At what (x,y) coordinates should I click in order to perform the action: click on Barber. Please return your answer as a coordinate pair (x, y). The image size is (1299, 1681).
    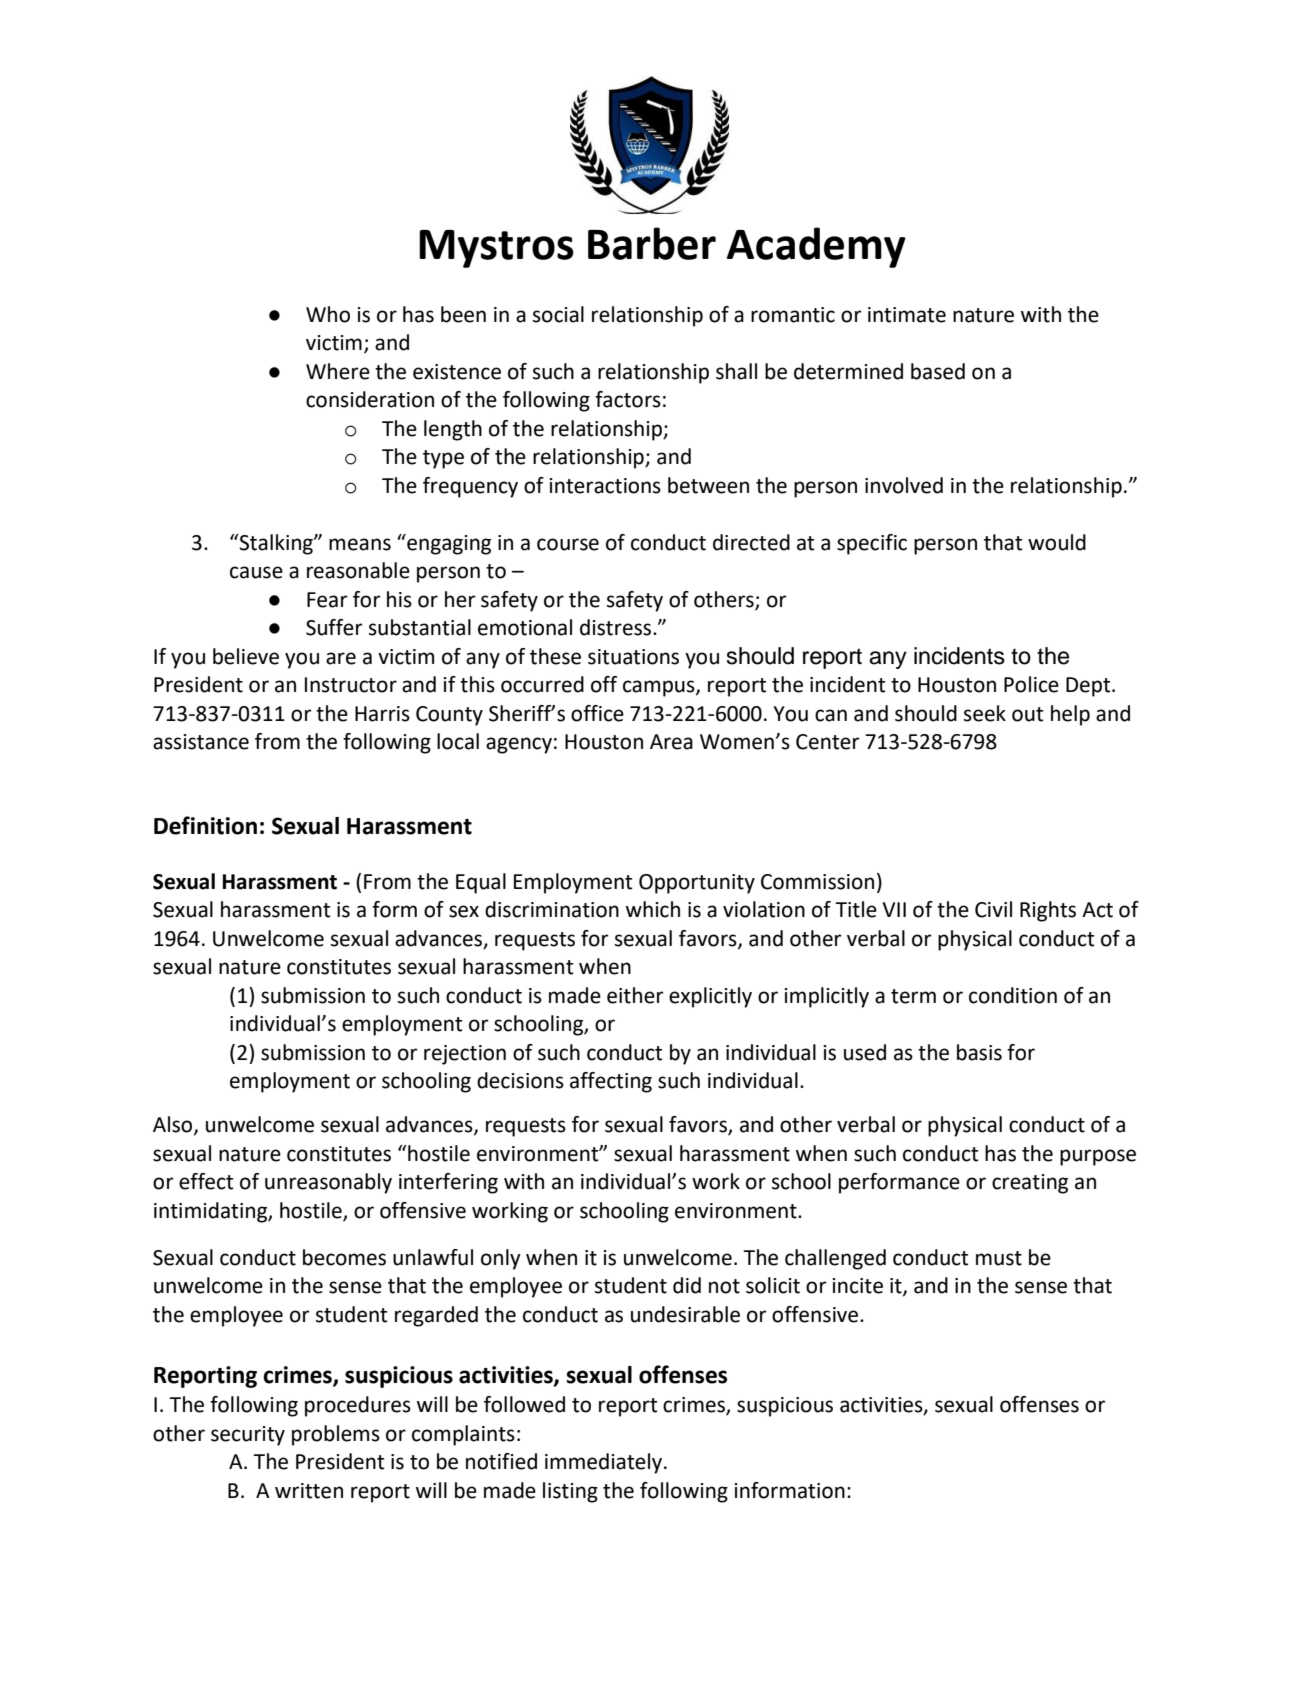
    Looking at the image, I should click on (652, 243).
